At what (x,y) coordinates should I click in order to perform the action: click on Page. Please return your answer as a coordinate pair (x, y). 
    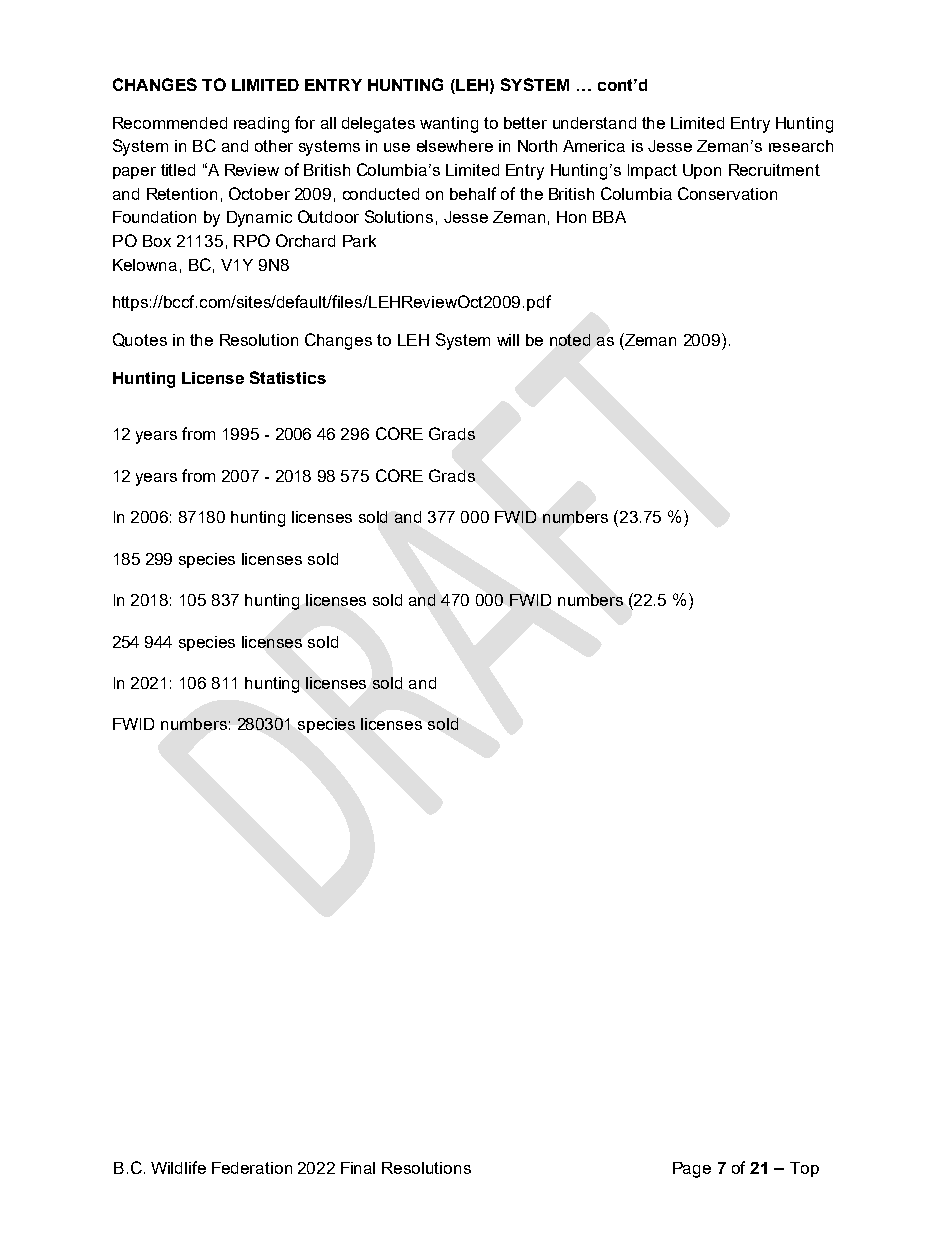
    Looking at the image, I should click on (692, 1170).
